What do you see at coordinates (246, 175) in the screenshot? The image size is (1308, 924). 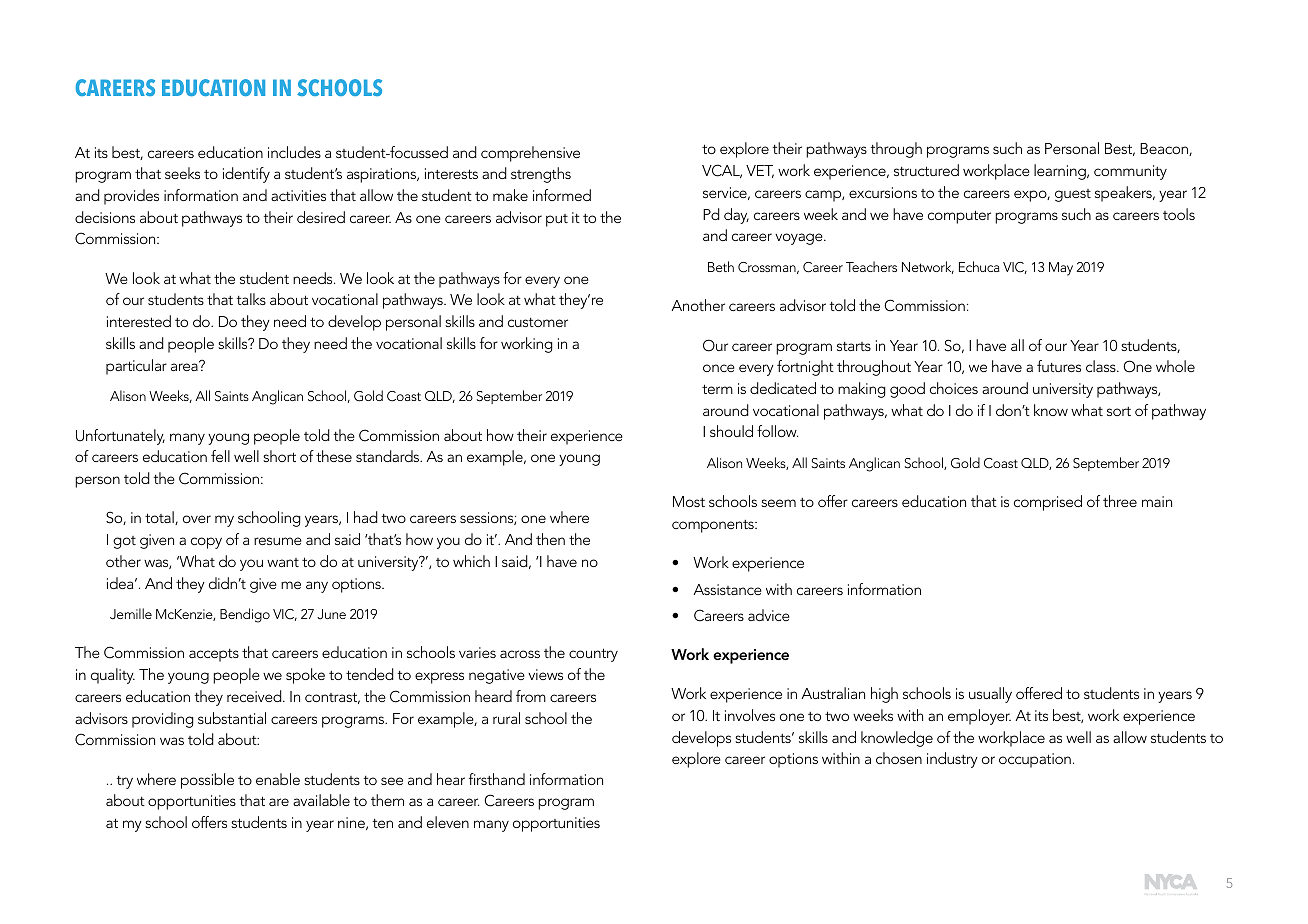 I see `identify` at bounding box center [246, 175].
